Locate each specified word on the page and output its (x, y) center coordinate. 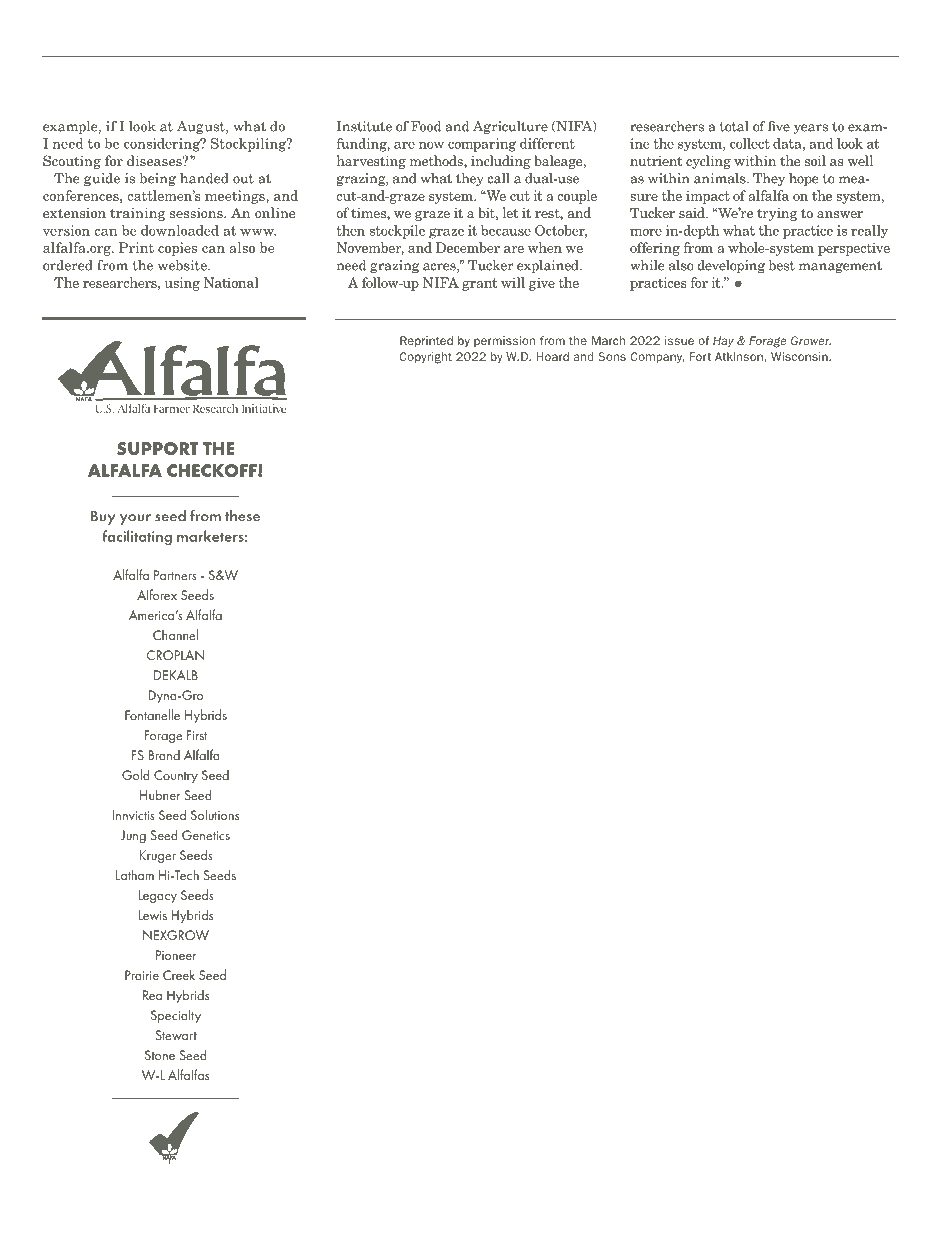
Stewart (176, 1035)
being (158, 179)
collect (750, 143)
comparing (482, 145)
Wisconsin (800, 356)
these (242, 516)
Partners (175, 575)
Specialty (176, 1016)
